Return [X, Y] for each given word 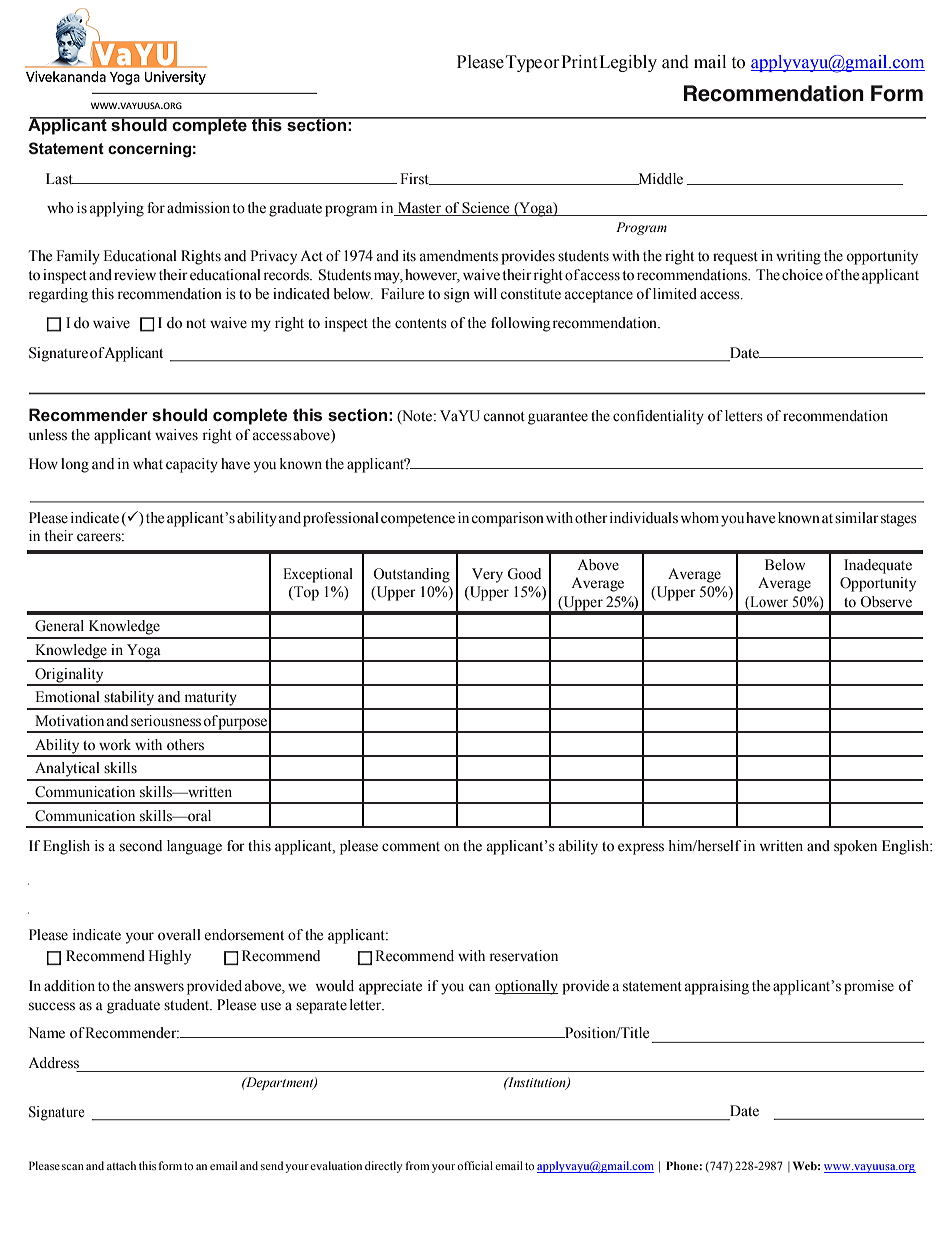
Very [487, 575]
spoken [855, 847]
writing [798, 257]
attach [121, 1165]
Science [486, 209]
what [148, 463]
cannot [504, 417]
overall [179, 935]
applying [117, 209]
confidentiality [658, 417]
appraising [717, 987]
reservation [524, 956]
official [475, 1165]
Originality [69, 676]
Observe [886, 602]
